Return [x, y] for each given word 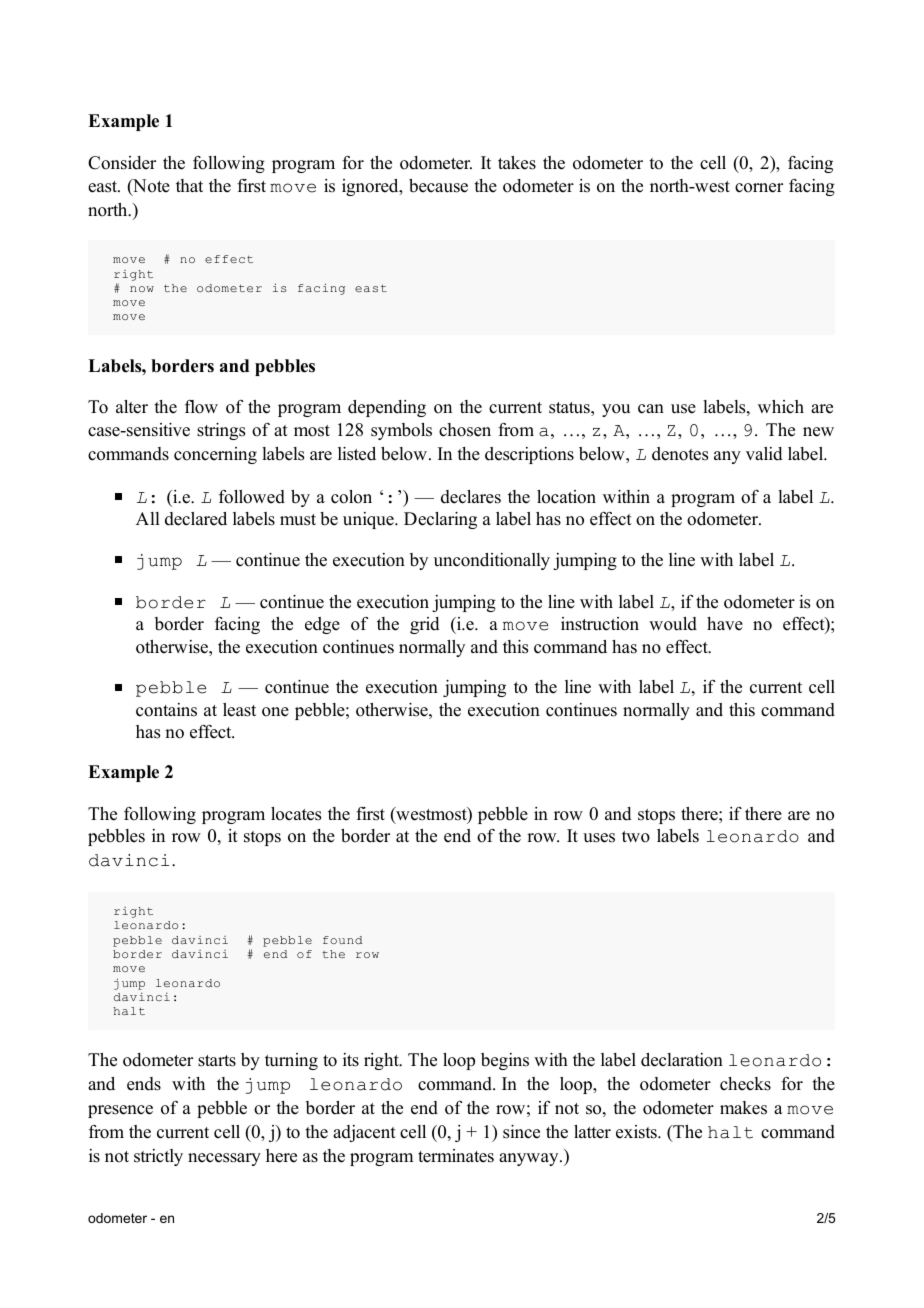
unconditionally [492, 561]
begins [505, 1061]
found [342, 940]
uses [599, 838]
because [438, 186]
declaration [682, 1060]
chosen [465, 430]
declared [196, 519]
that [189, 185]
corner [759, 188]
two [636, 837]
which [781, 407]
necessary [224, 1159]
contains [166, 710]
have [725, 624]
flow [201, 407]
